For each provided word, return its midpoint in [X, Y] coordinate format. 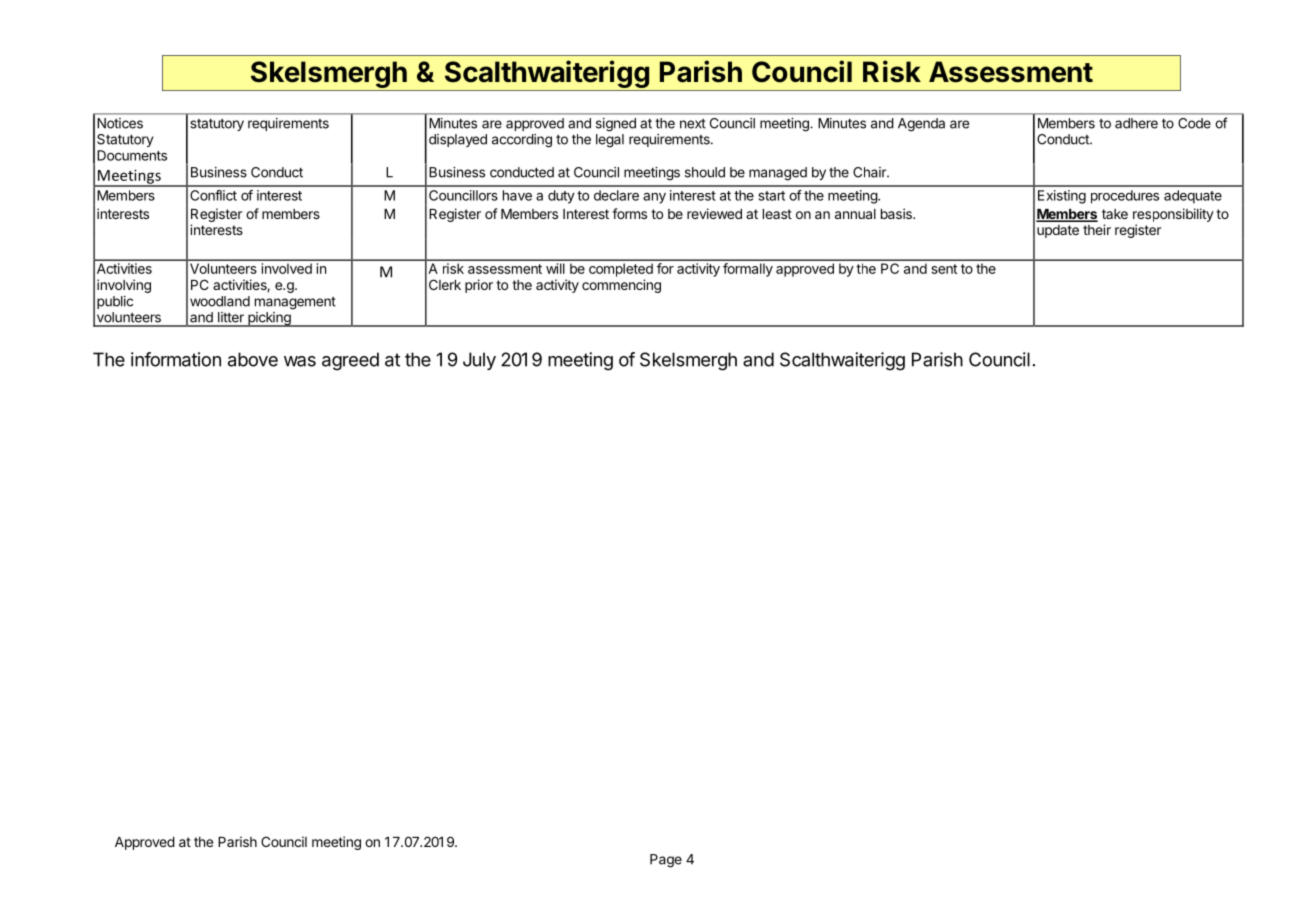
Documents [132, 155]
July [479, 361]
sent [944, 269]
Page [666, 861]
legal [610, 141]
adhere [1136, 123]
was [300, 361]
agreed [350, 361]
